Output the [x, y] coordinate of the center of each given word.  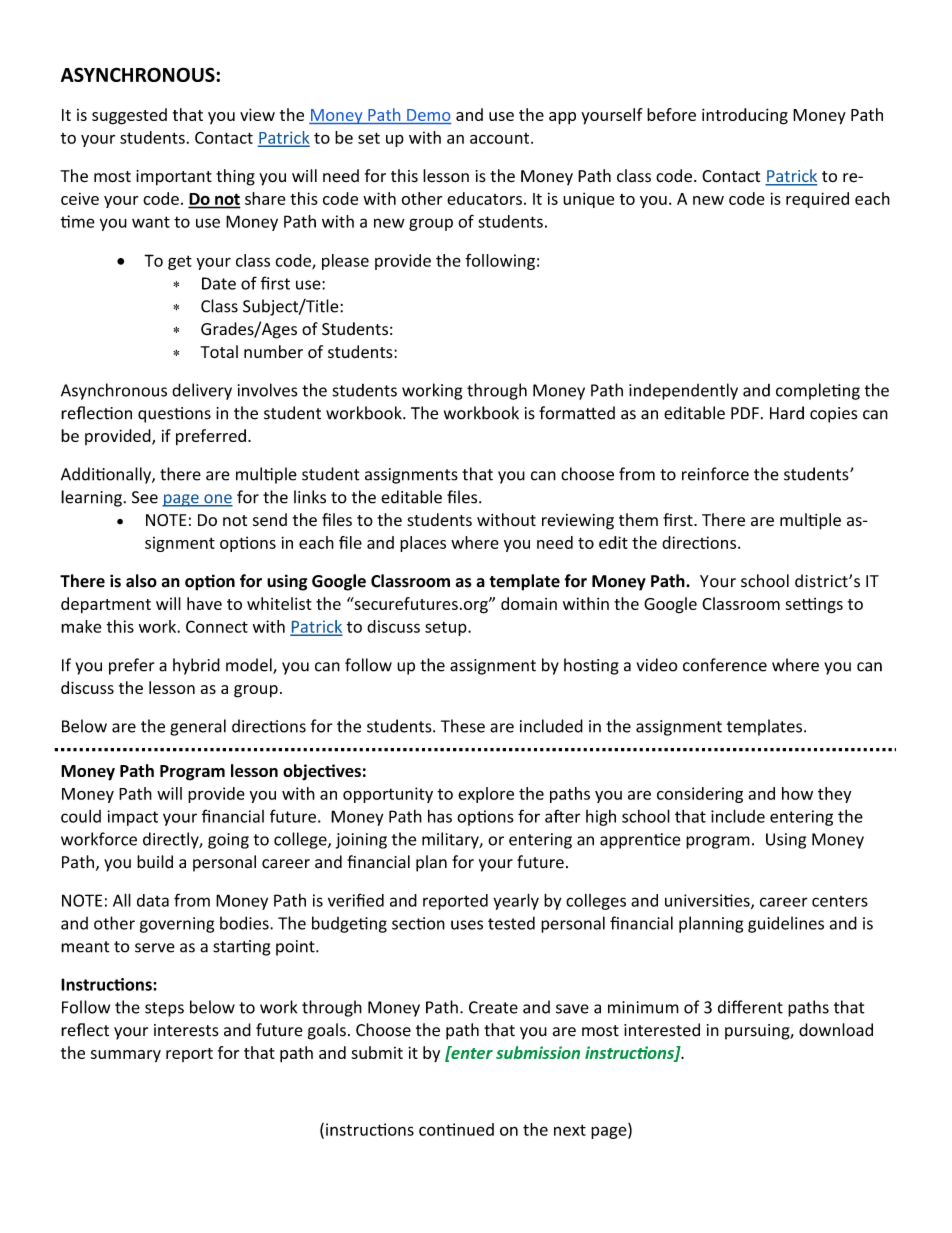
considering [700, 795]
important [174, 178]
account [501, 138]
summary [126, 1056]
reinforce [715, 474]
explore [486, 795]
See [145, 497]
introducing [745, 116]
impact [132, 818]
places [423, 544]
